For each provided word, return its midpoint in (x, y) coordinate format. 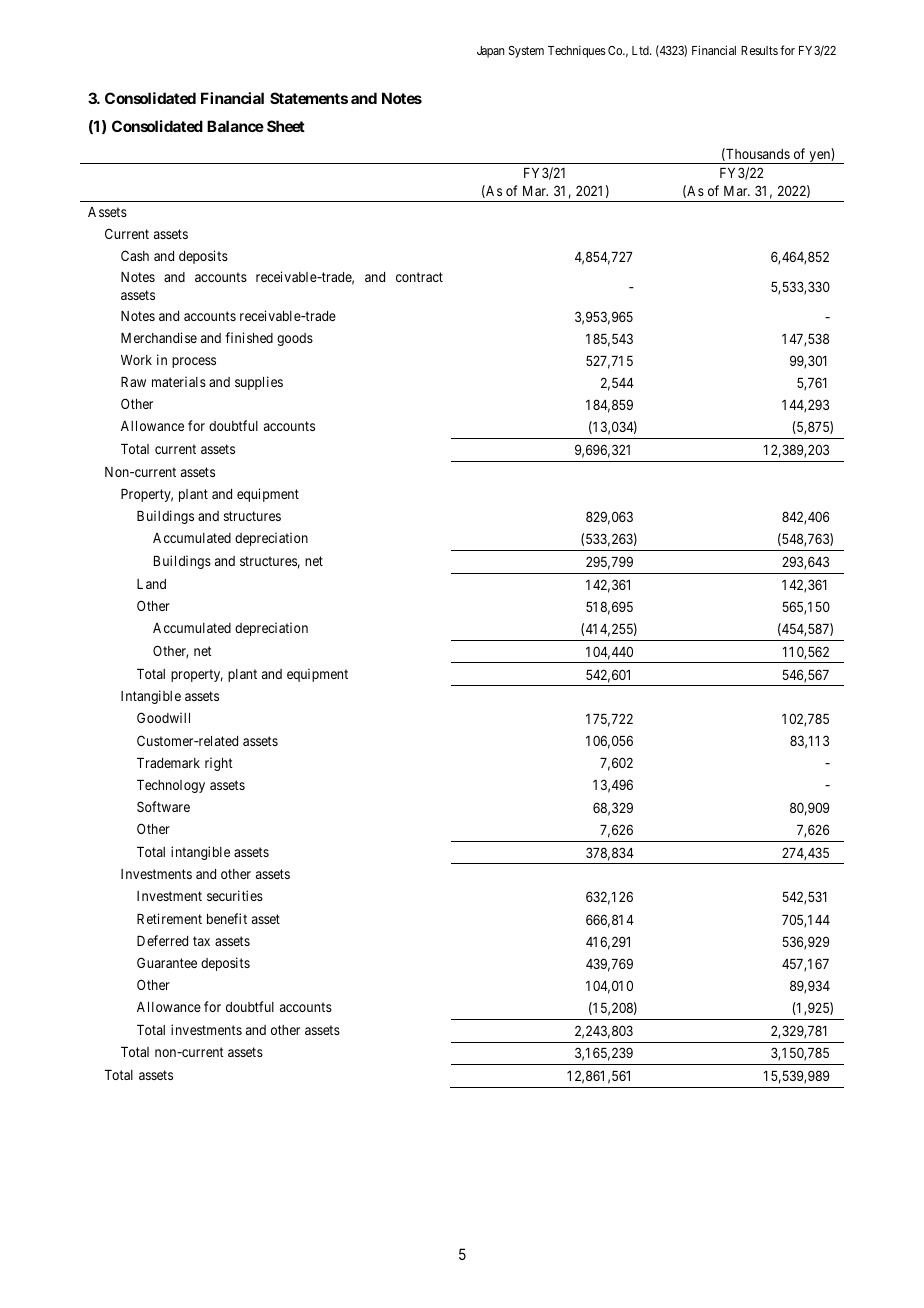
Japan (491, 52)
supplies (259, 383)
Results (759, 50)
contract (419, 277)
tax (201, 941)
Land (151, 584)
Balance (235, 126)
